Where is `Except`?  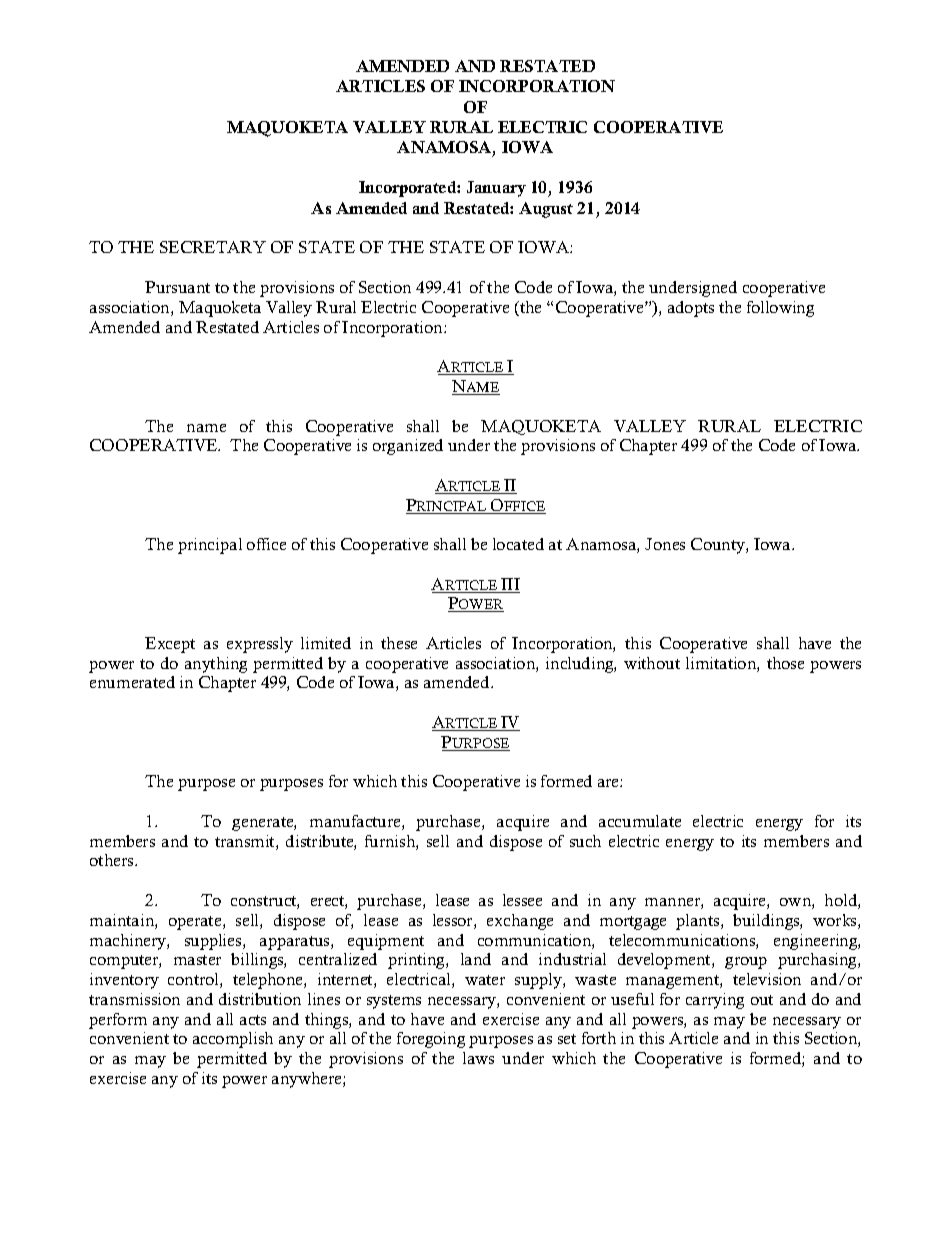
Except is located at coordinates (170, 645).
